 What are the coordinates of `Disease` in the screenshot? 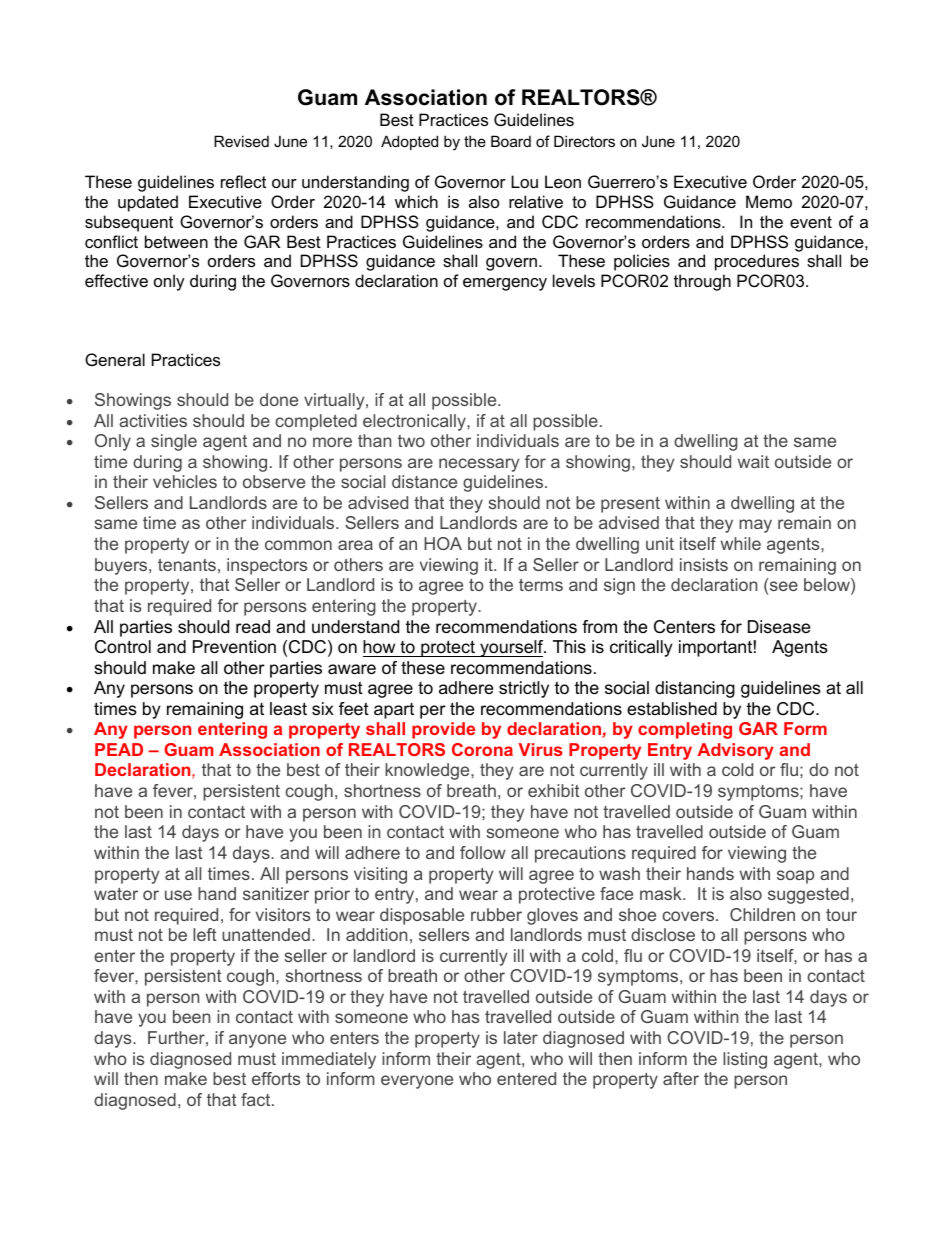 It's located at (779, 626).
